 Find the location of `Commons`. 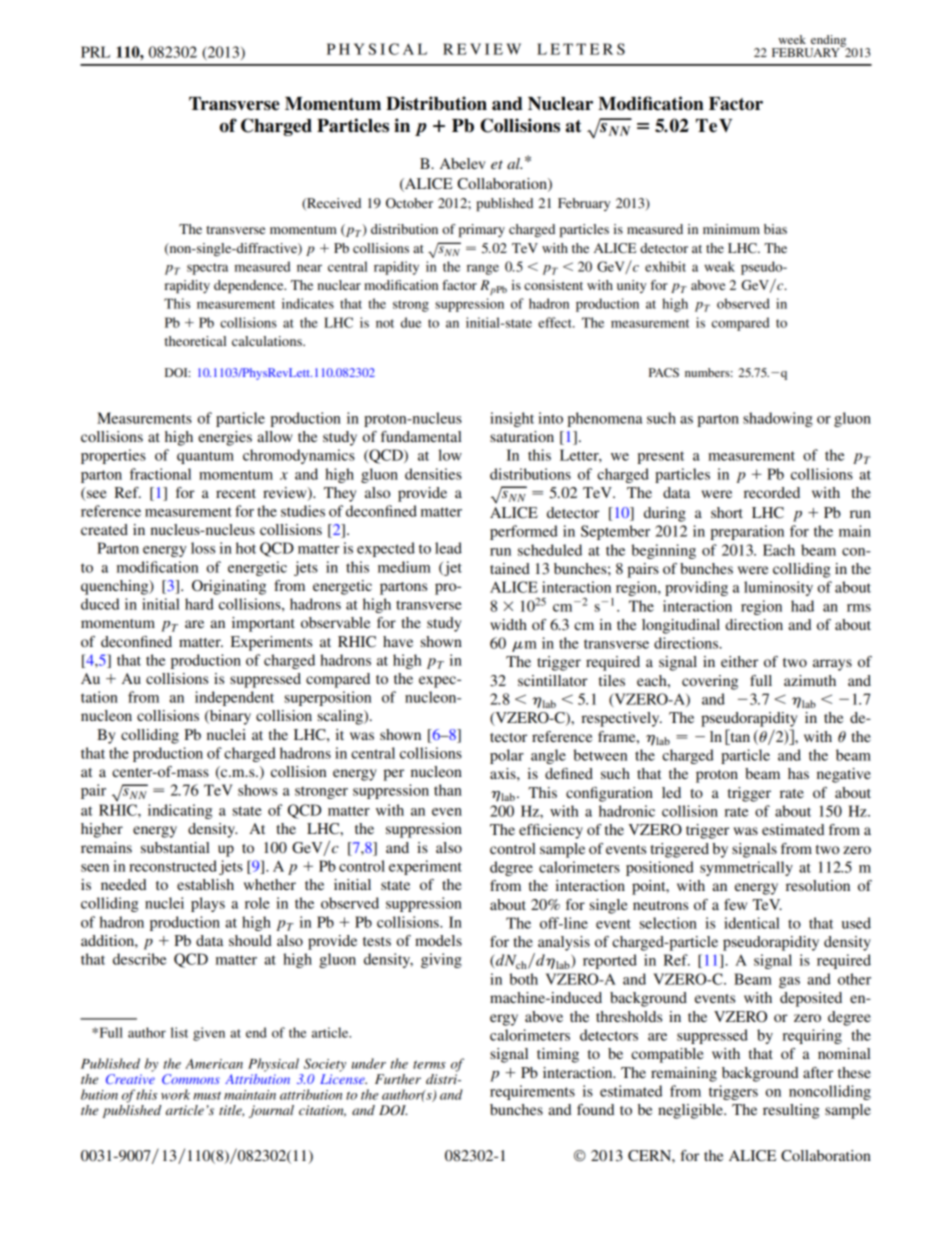

Commons is located at coordinates (191, 1079).
